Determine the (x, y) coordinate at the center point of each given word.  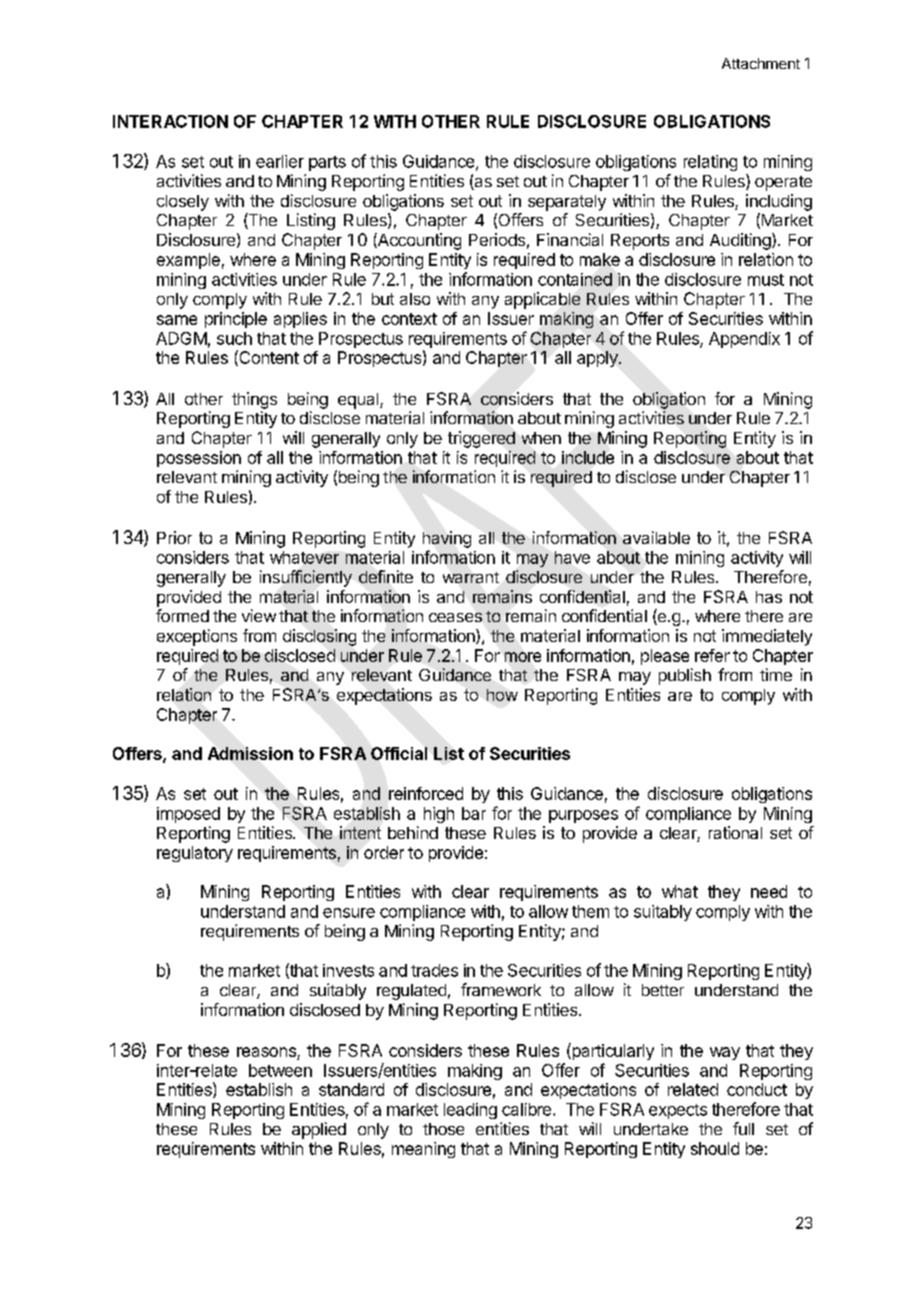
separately (567, 203)
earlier (280, 161)
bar (474, 813)
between (280, 1070)
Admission (250, 753)
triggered (481, 439)
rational (735, 832)
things (254, 400)
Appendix (744, 340)
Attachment (761, 63)
